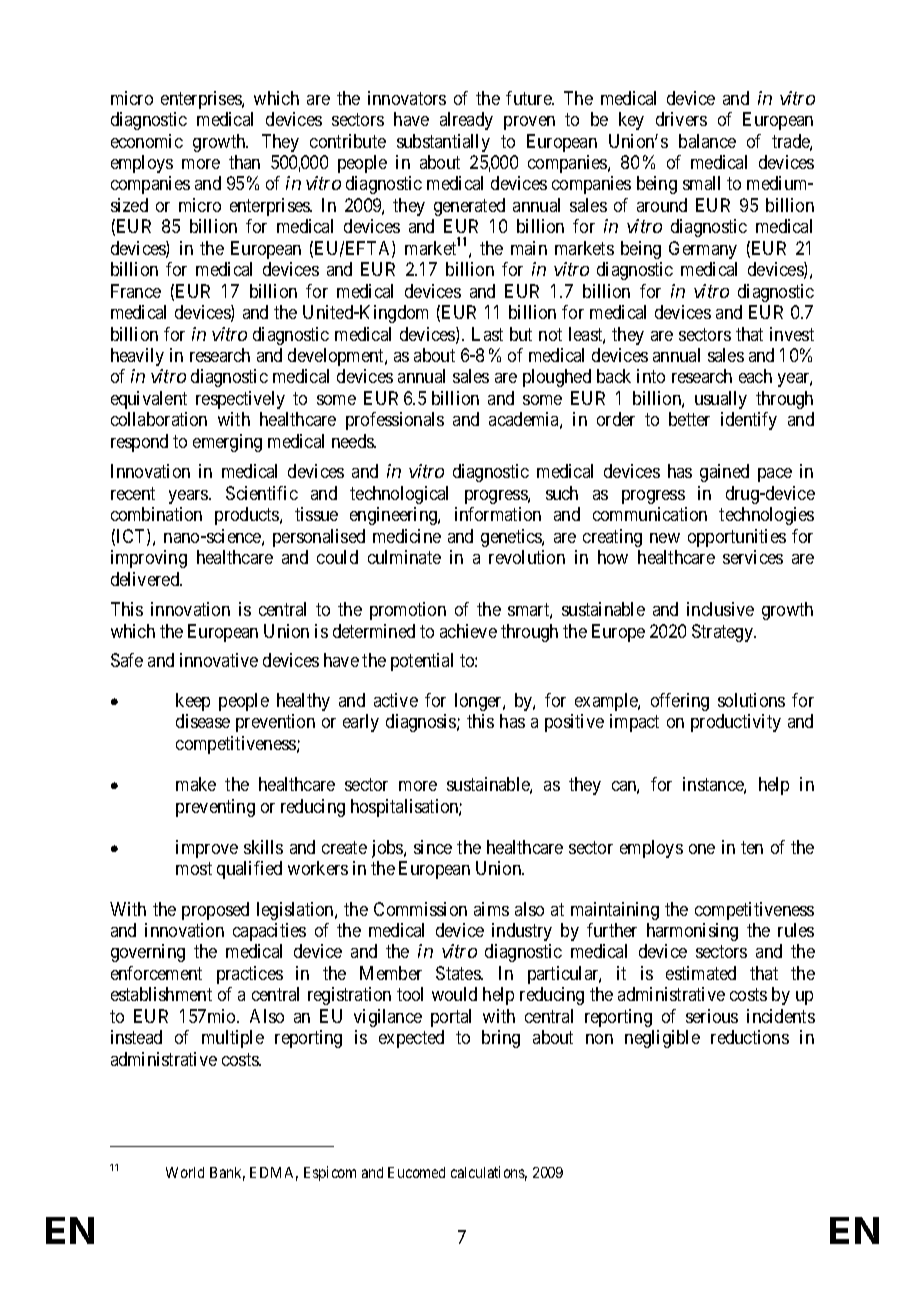 The height and width of the page is (1308, 924). What do you see at coordinates (489, 1173) in the page?
I see `calculations` at bounding box center [489, 1173].
